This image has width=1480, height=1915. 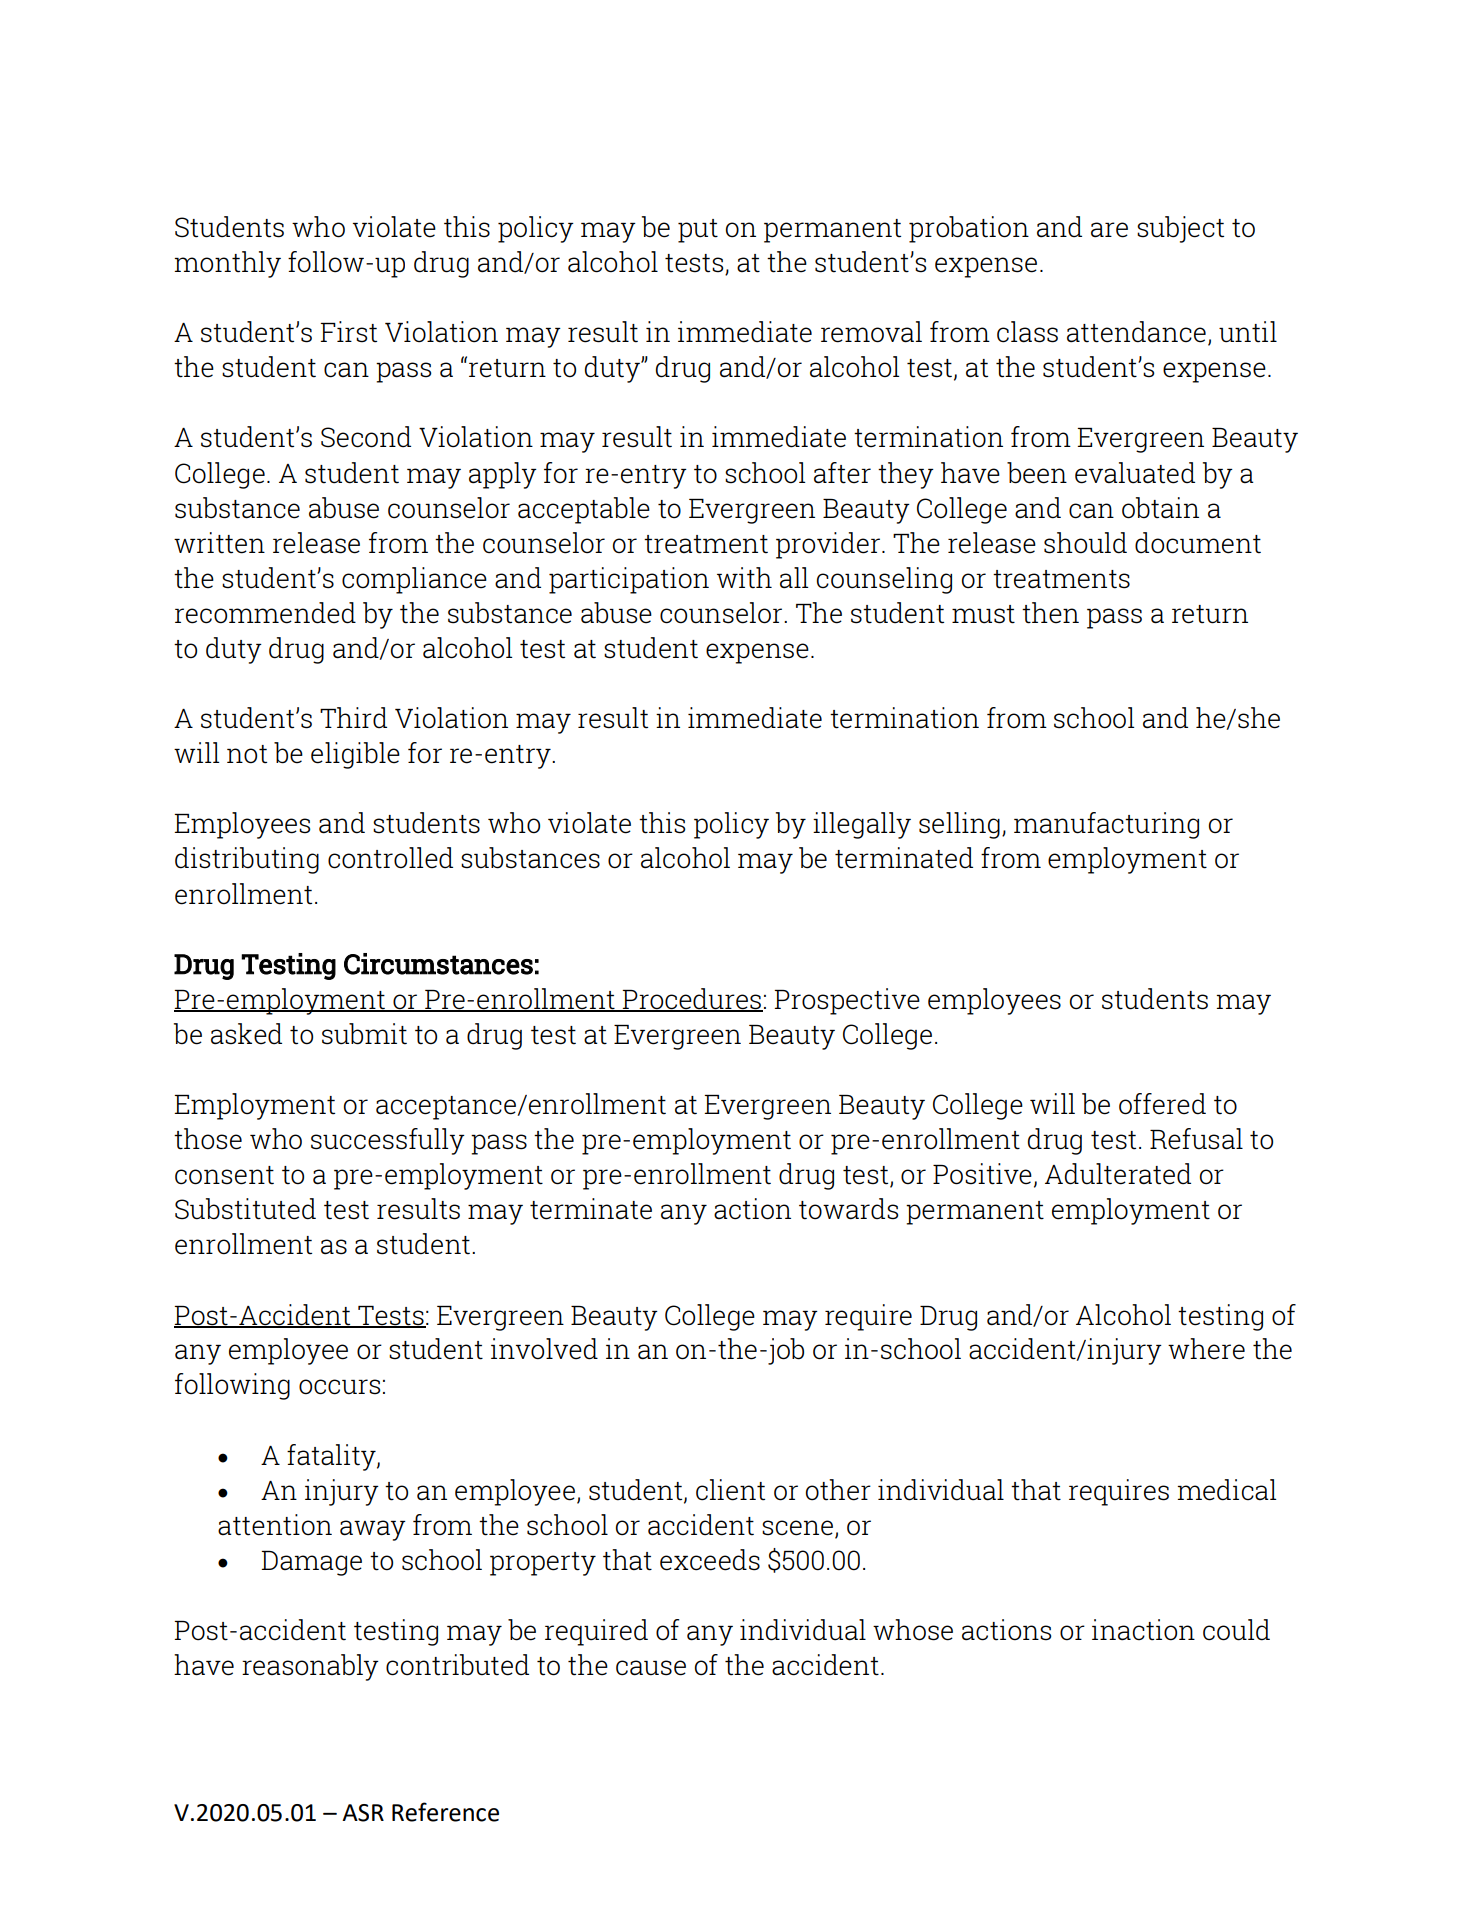 What do you see at coordinates (651, 1668) in the image?
I see `cause` at bounding box center [651, 1668].
